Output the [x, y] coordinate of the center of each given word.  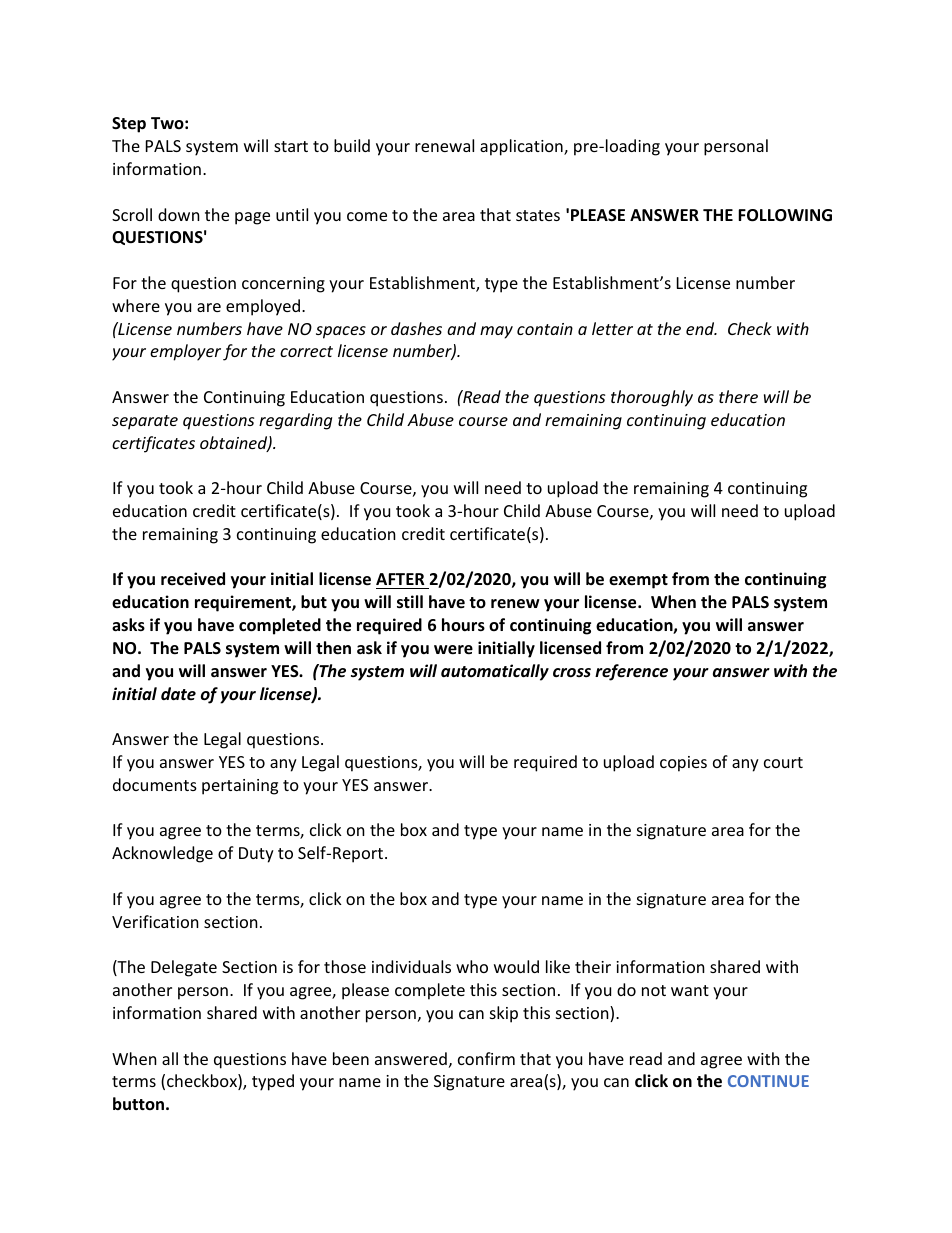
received [193, 578]
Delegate [184, 968]
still [410, 602]
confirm [486, 1058]
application [522, 147]
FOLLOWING [785, 215]
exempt [638, 581]
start [291, 146]
